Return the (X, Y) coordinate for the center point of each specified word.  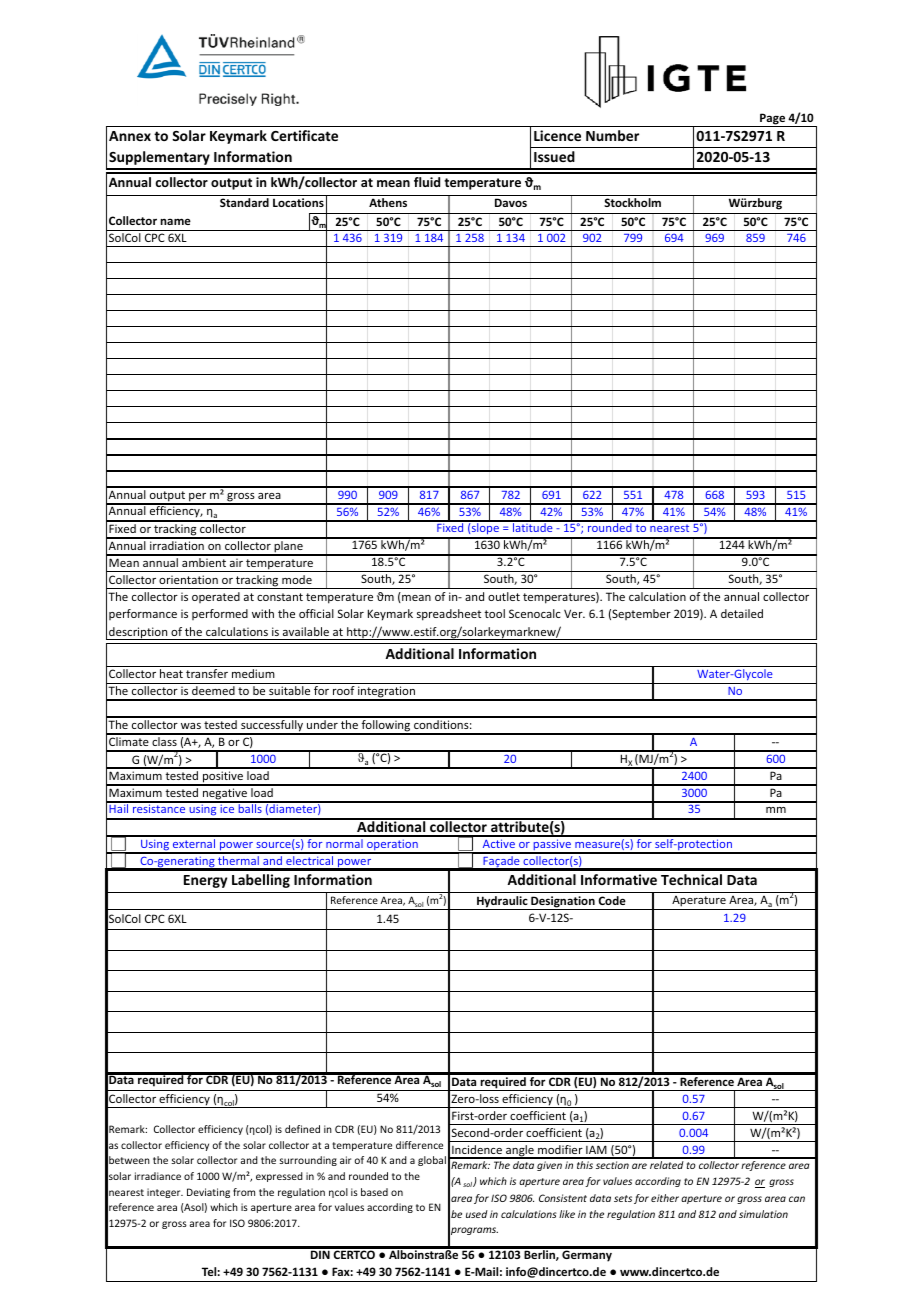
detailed (742, 613)
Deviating (208, 1193)
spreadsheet (449, 615)
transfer (207, 673)
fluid (427, 182)
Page (772, 120)
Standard (244, 202)
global (432, 1161)
